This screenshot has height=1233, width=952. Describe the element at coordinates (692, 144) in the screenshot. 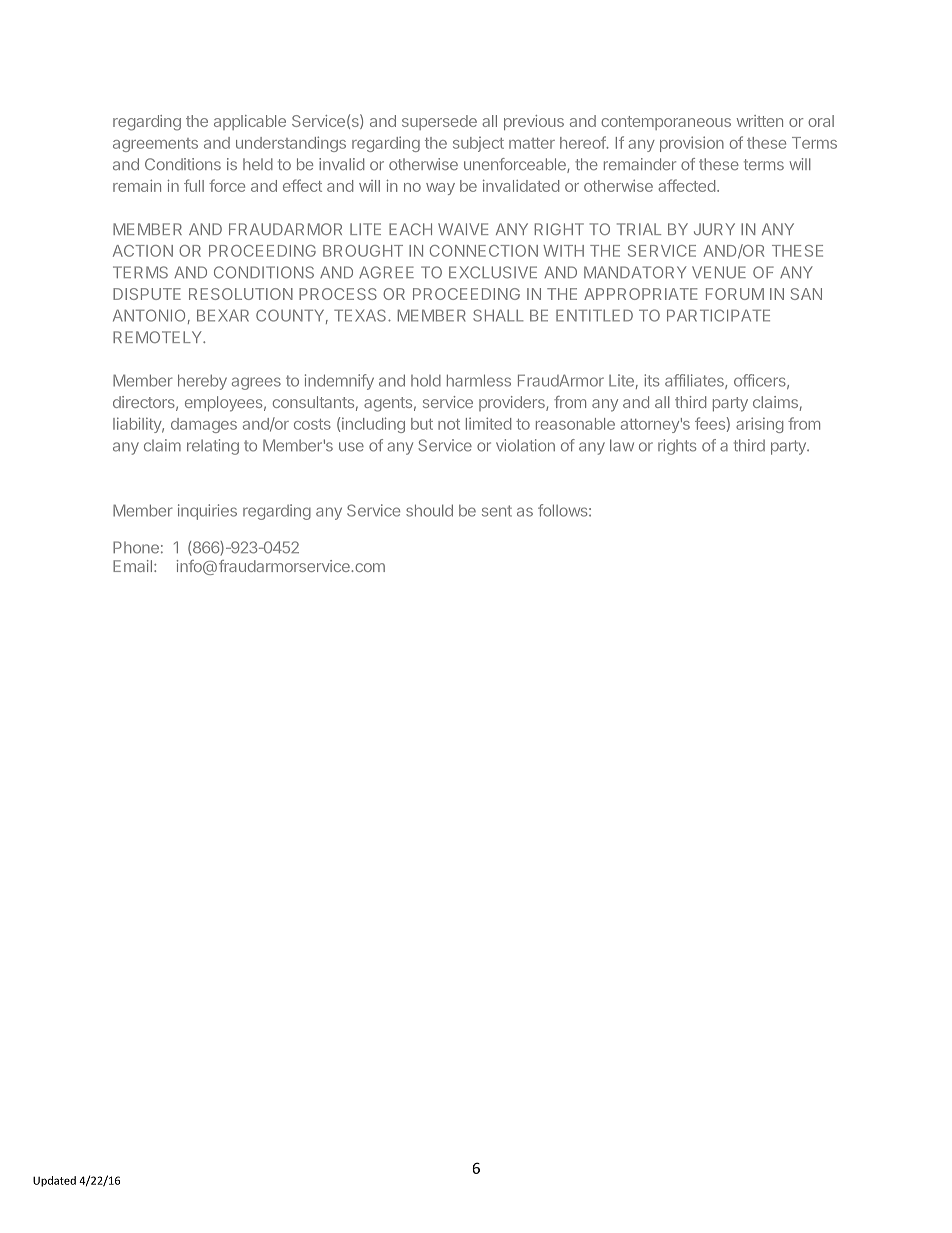

I see `provision` at that location.
